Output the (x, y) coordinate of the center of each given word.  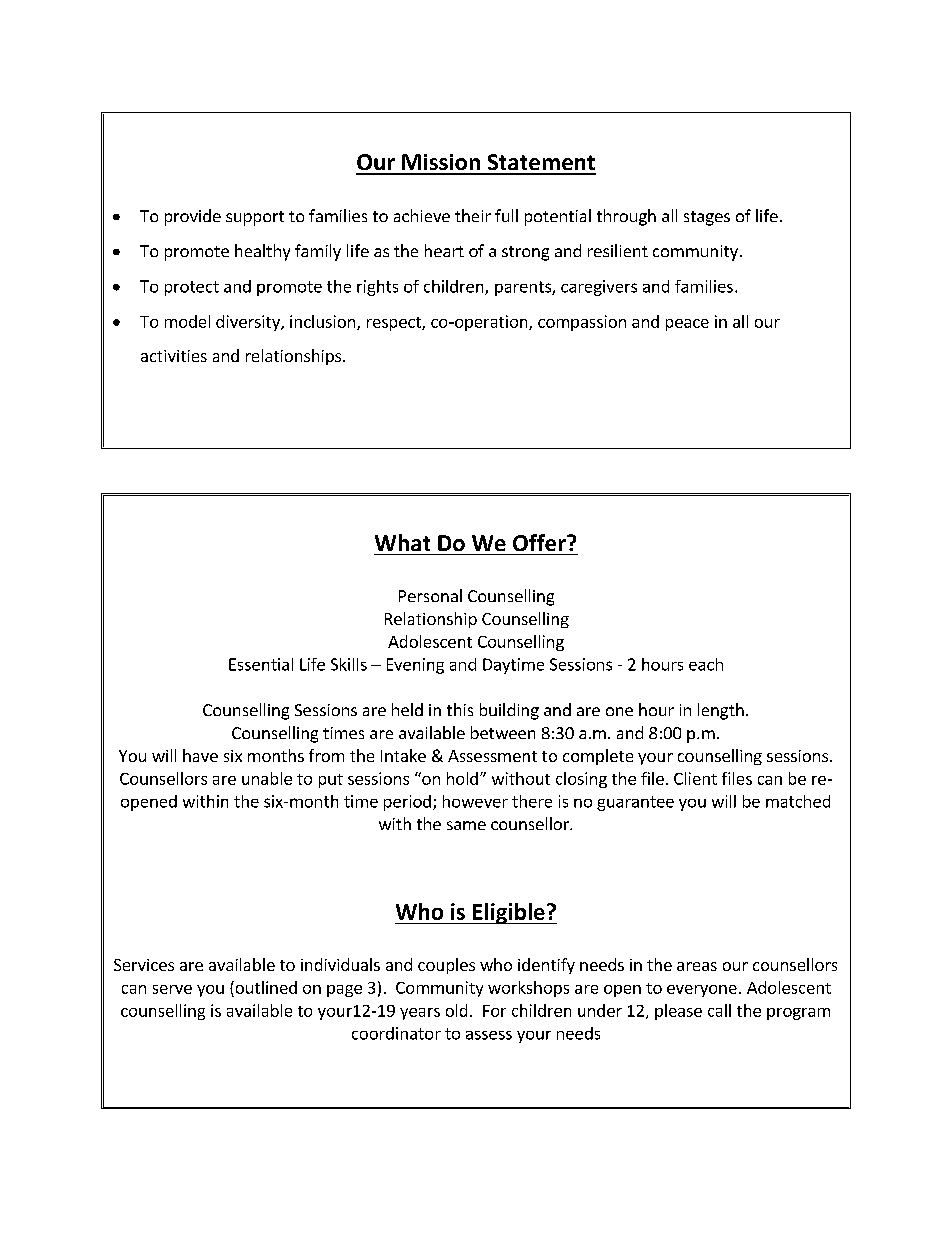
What (402, 542)
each (706, 664)
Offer (540, 542)
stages (707, 218)
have (200, 755)
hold (462, 778)
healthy (262, 252)
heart (444, 250)
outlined (265, 987)
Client (695, 778)
